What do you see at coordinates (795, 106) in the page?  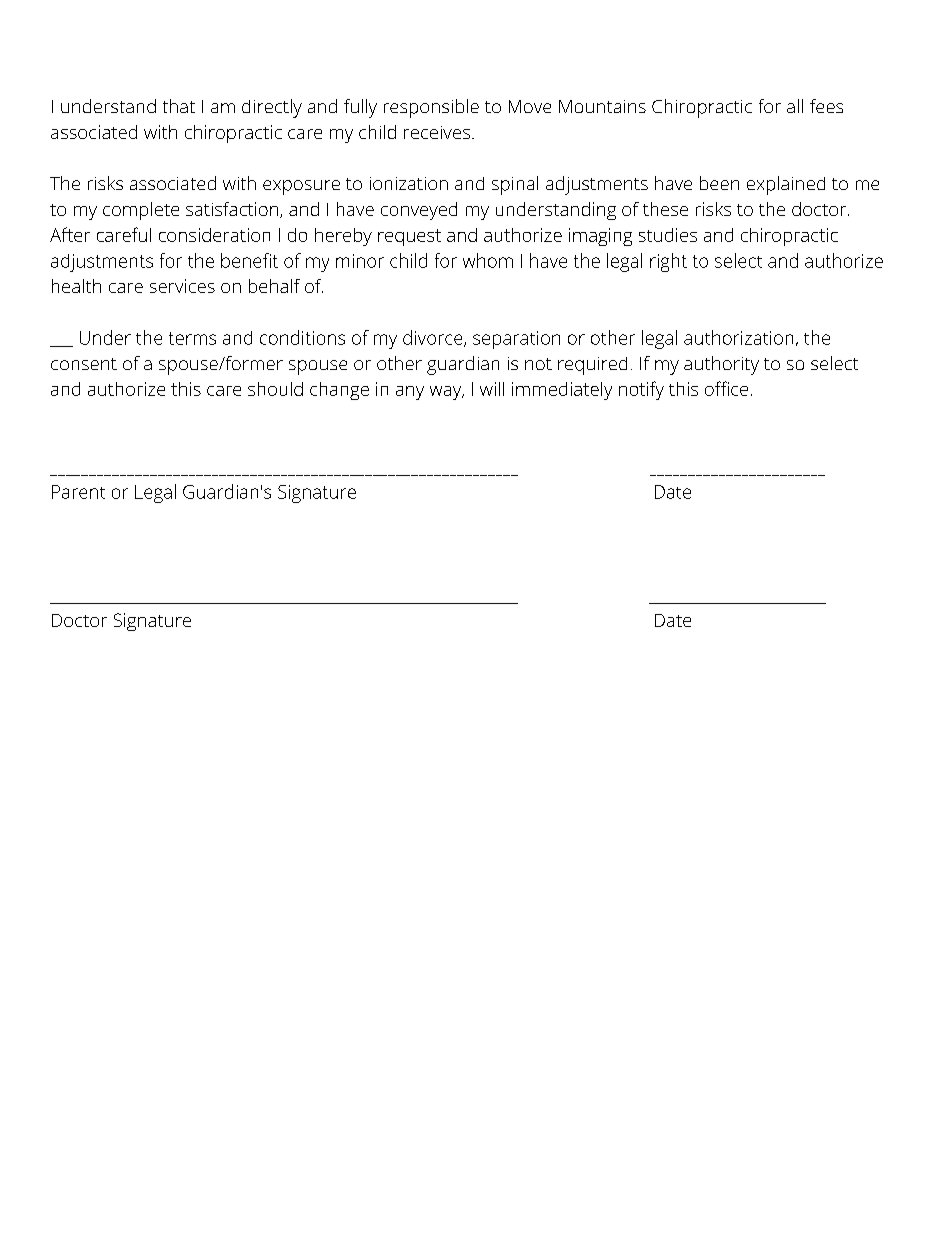 I see `all` at bounding box center [795, 106].
